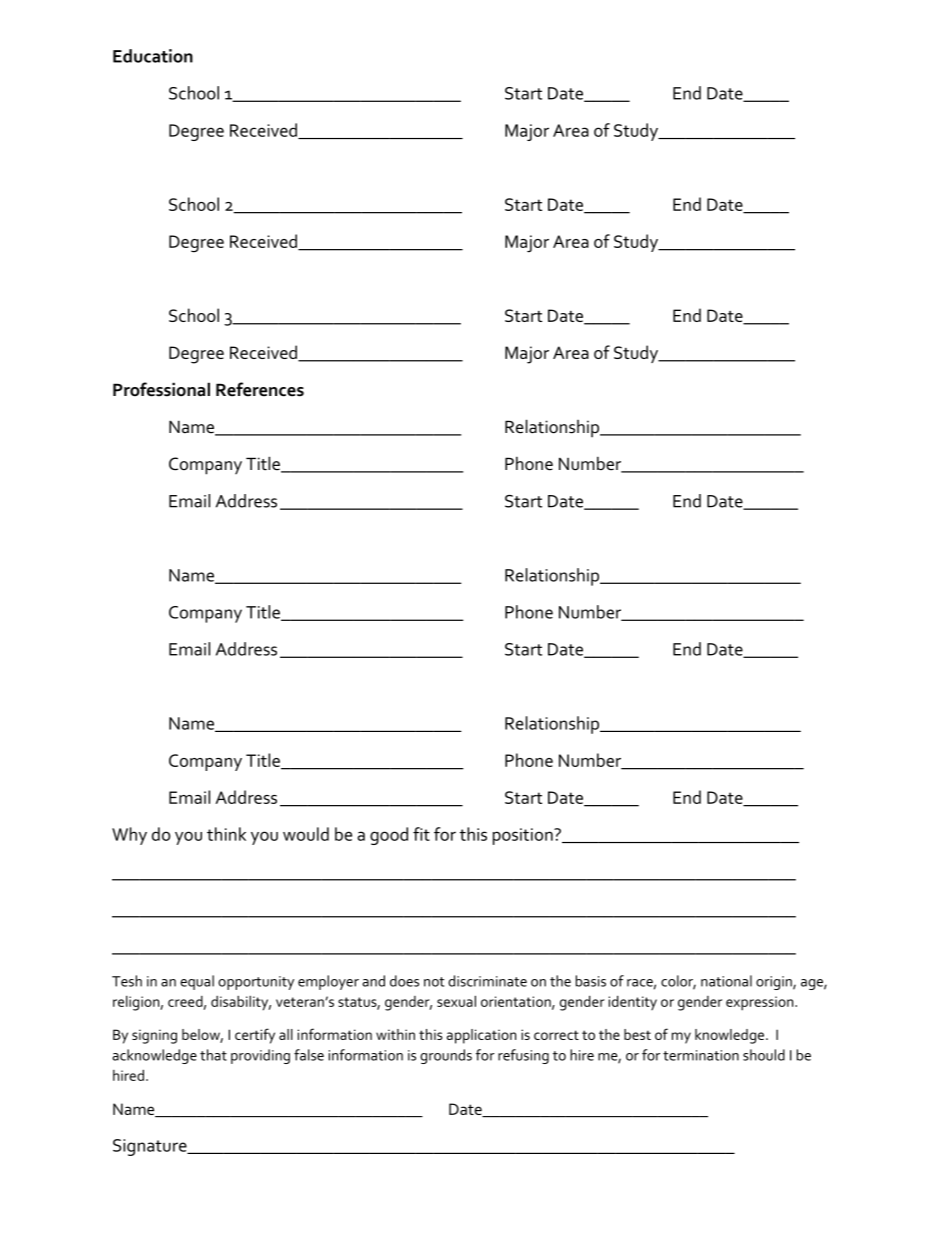 The width and height of the screenshot is (952, 1233). Describe the element at coordinates (260, 389) in the screenshot. I see `References` at that location.
